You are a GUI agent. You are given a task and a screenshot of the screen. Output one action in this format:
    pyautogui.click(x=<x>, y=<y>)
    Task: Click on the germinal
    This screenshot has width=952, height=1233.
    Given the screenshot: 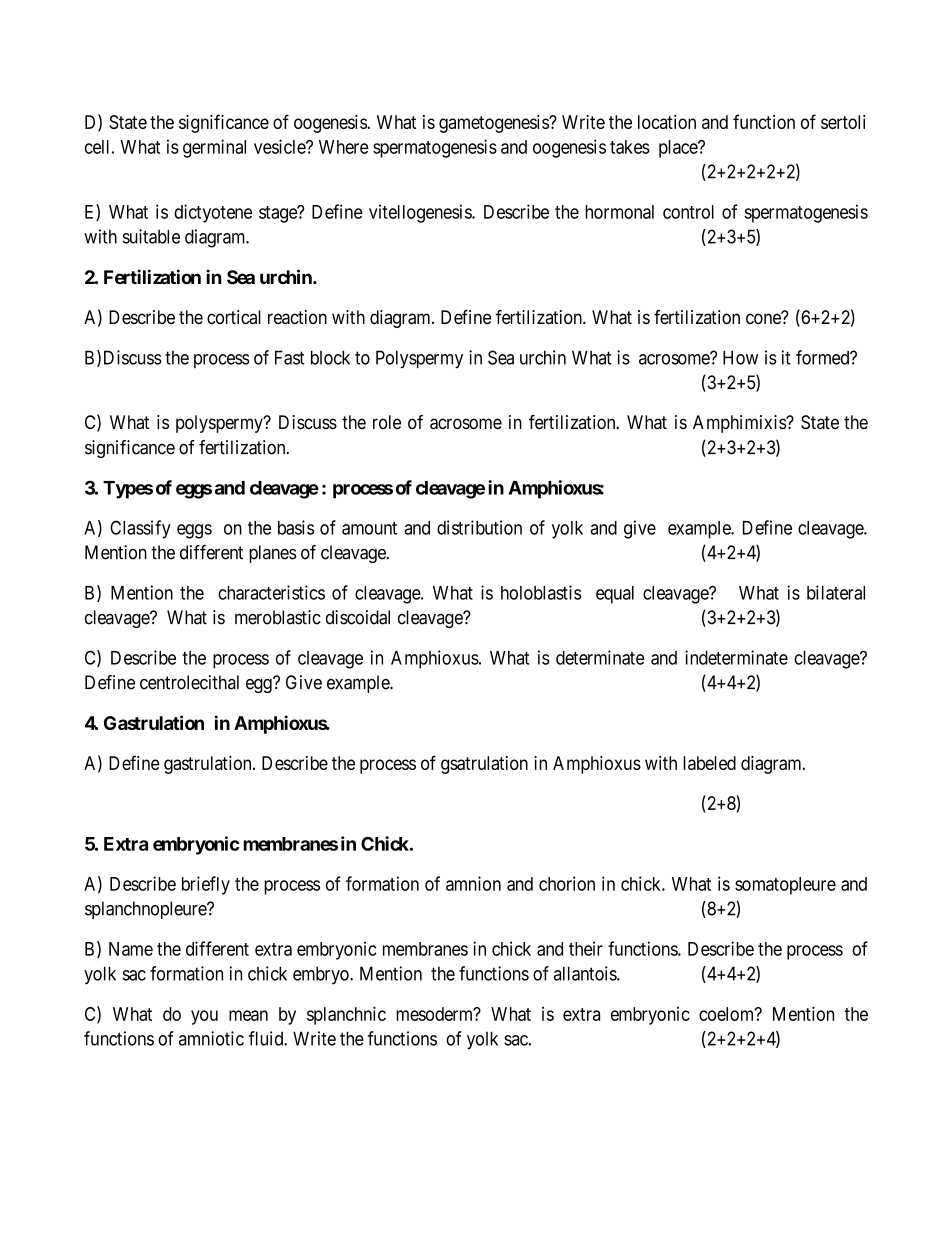 What is the action you would take?
    pyautogui.click(x=214, y=148)
